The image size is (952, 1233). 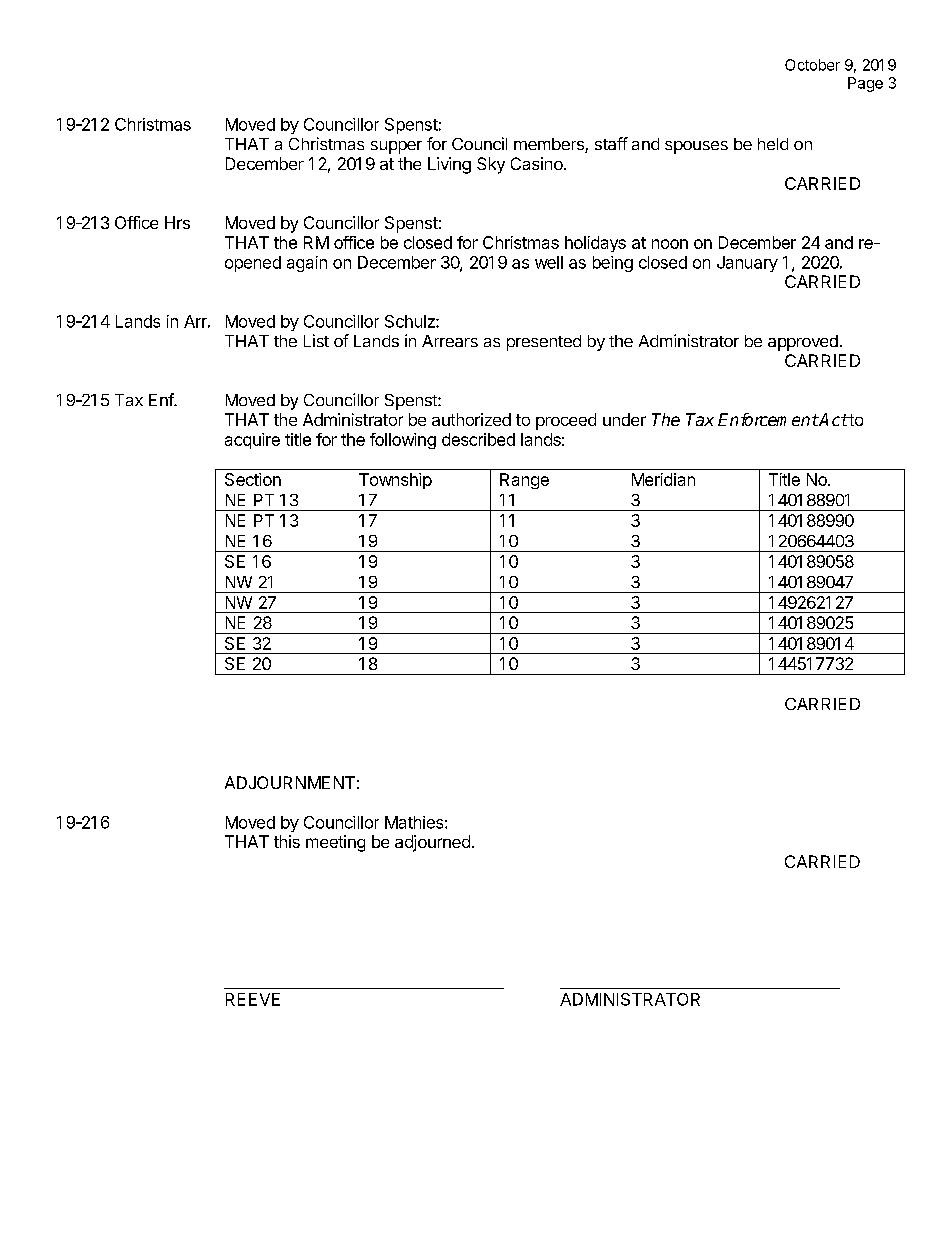 What do you see at coordinates (544, 343) in the screenshot?
I see `presented` at bounding box center [544, 343].
